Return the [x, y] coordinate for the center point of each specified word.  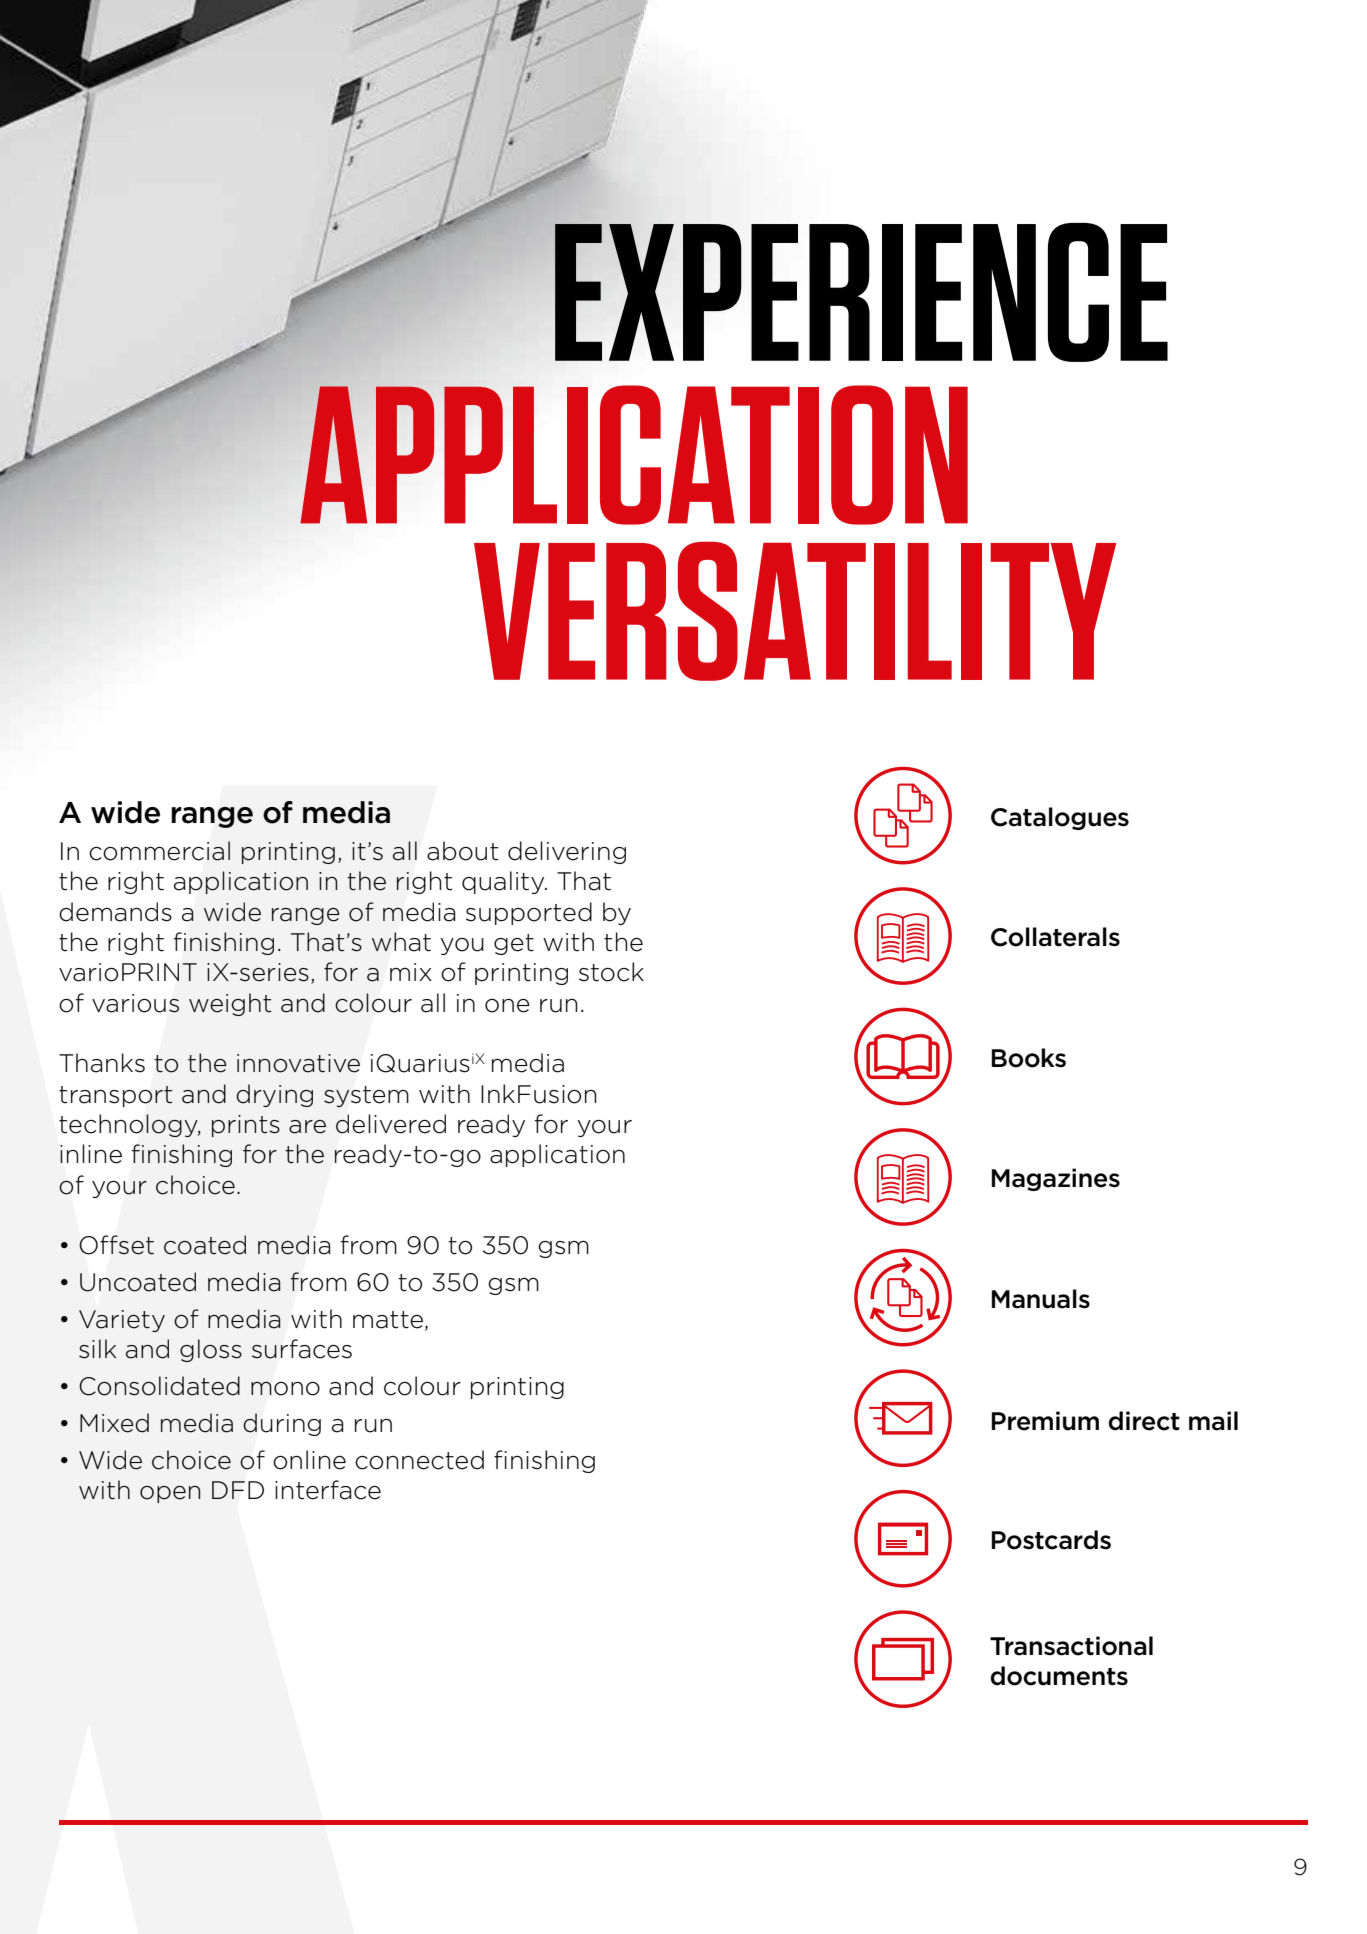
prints [246, 1126]
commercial [159, 851]
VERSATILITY [795, 611]
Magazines [1056, 1179]
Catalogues [1060, 818]
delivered [391, 1124]
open [170, 1494]
